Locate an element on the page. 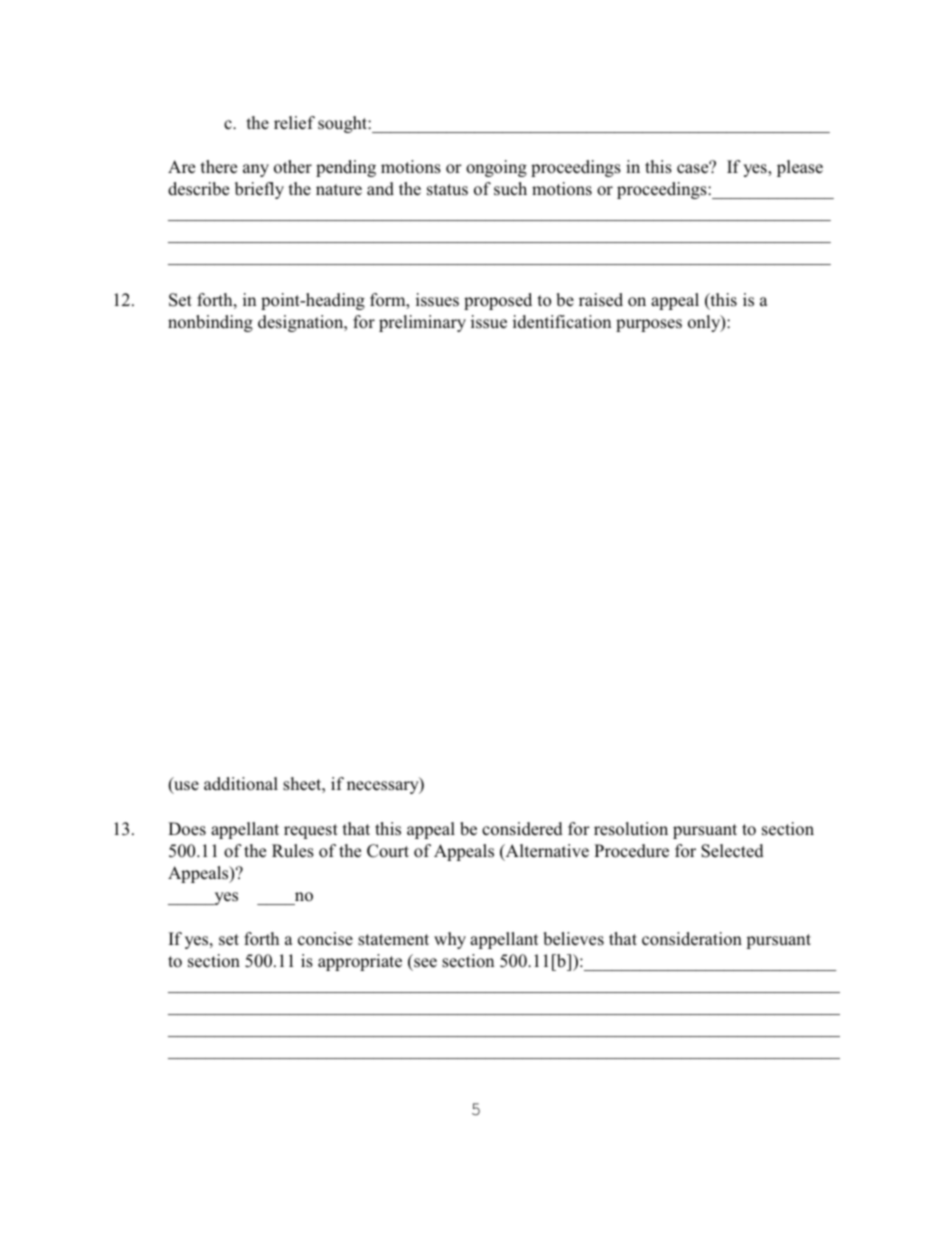  purposes is located at coordinates (649, 325).
